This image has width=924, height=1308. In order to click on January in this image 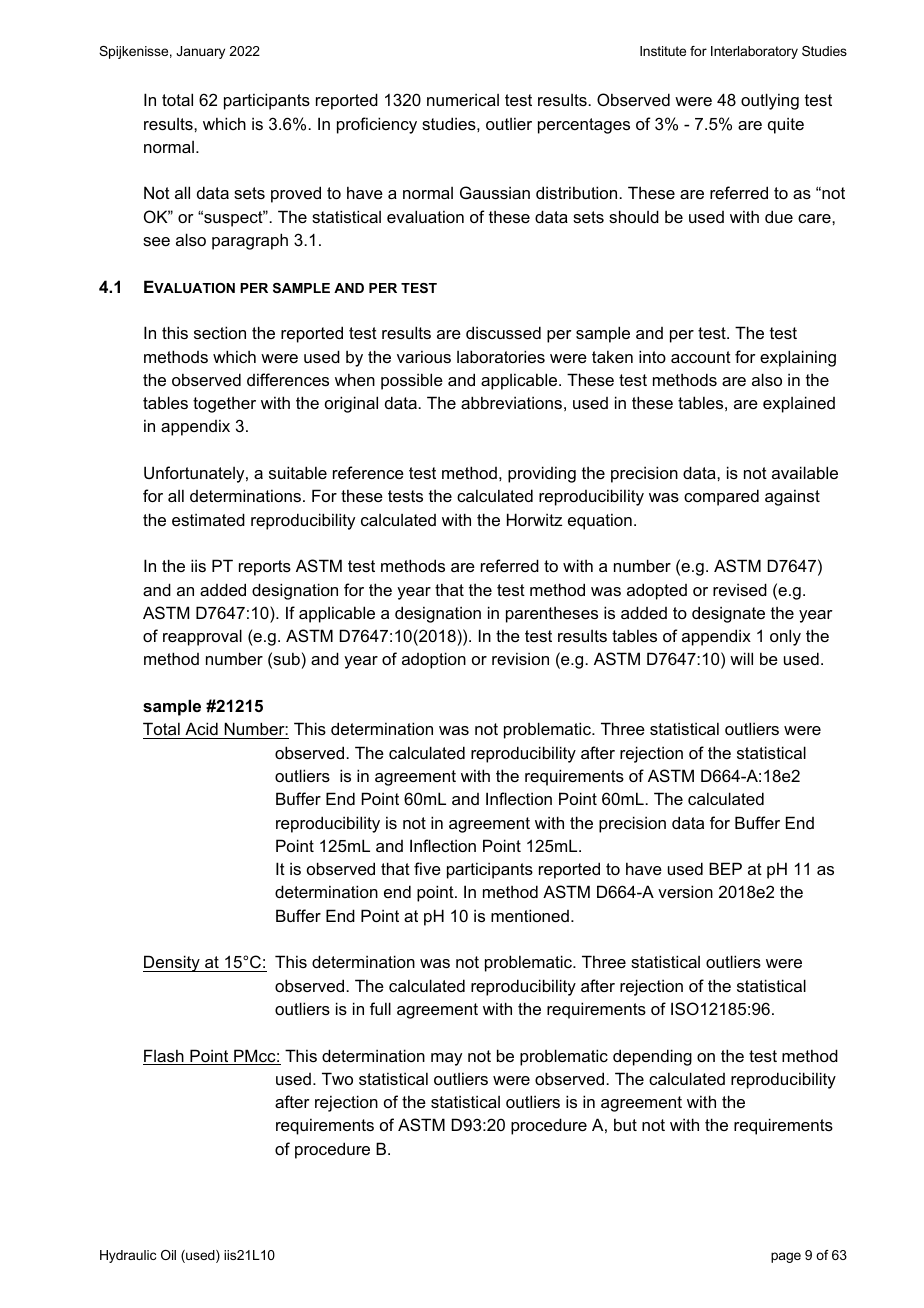, I will do `click(200, 52)`.
